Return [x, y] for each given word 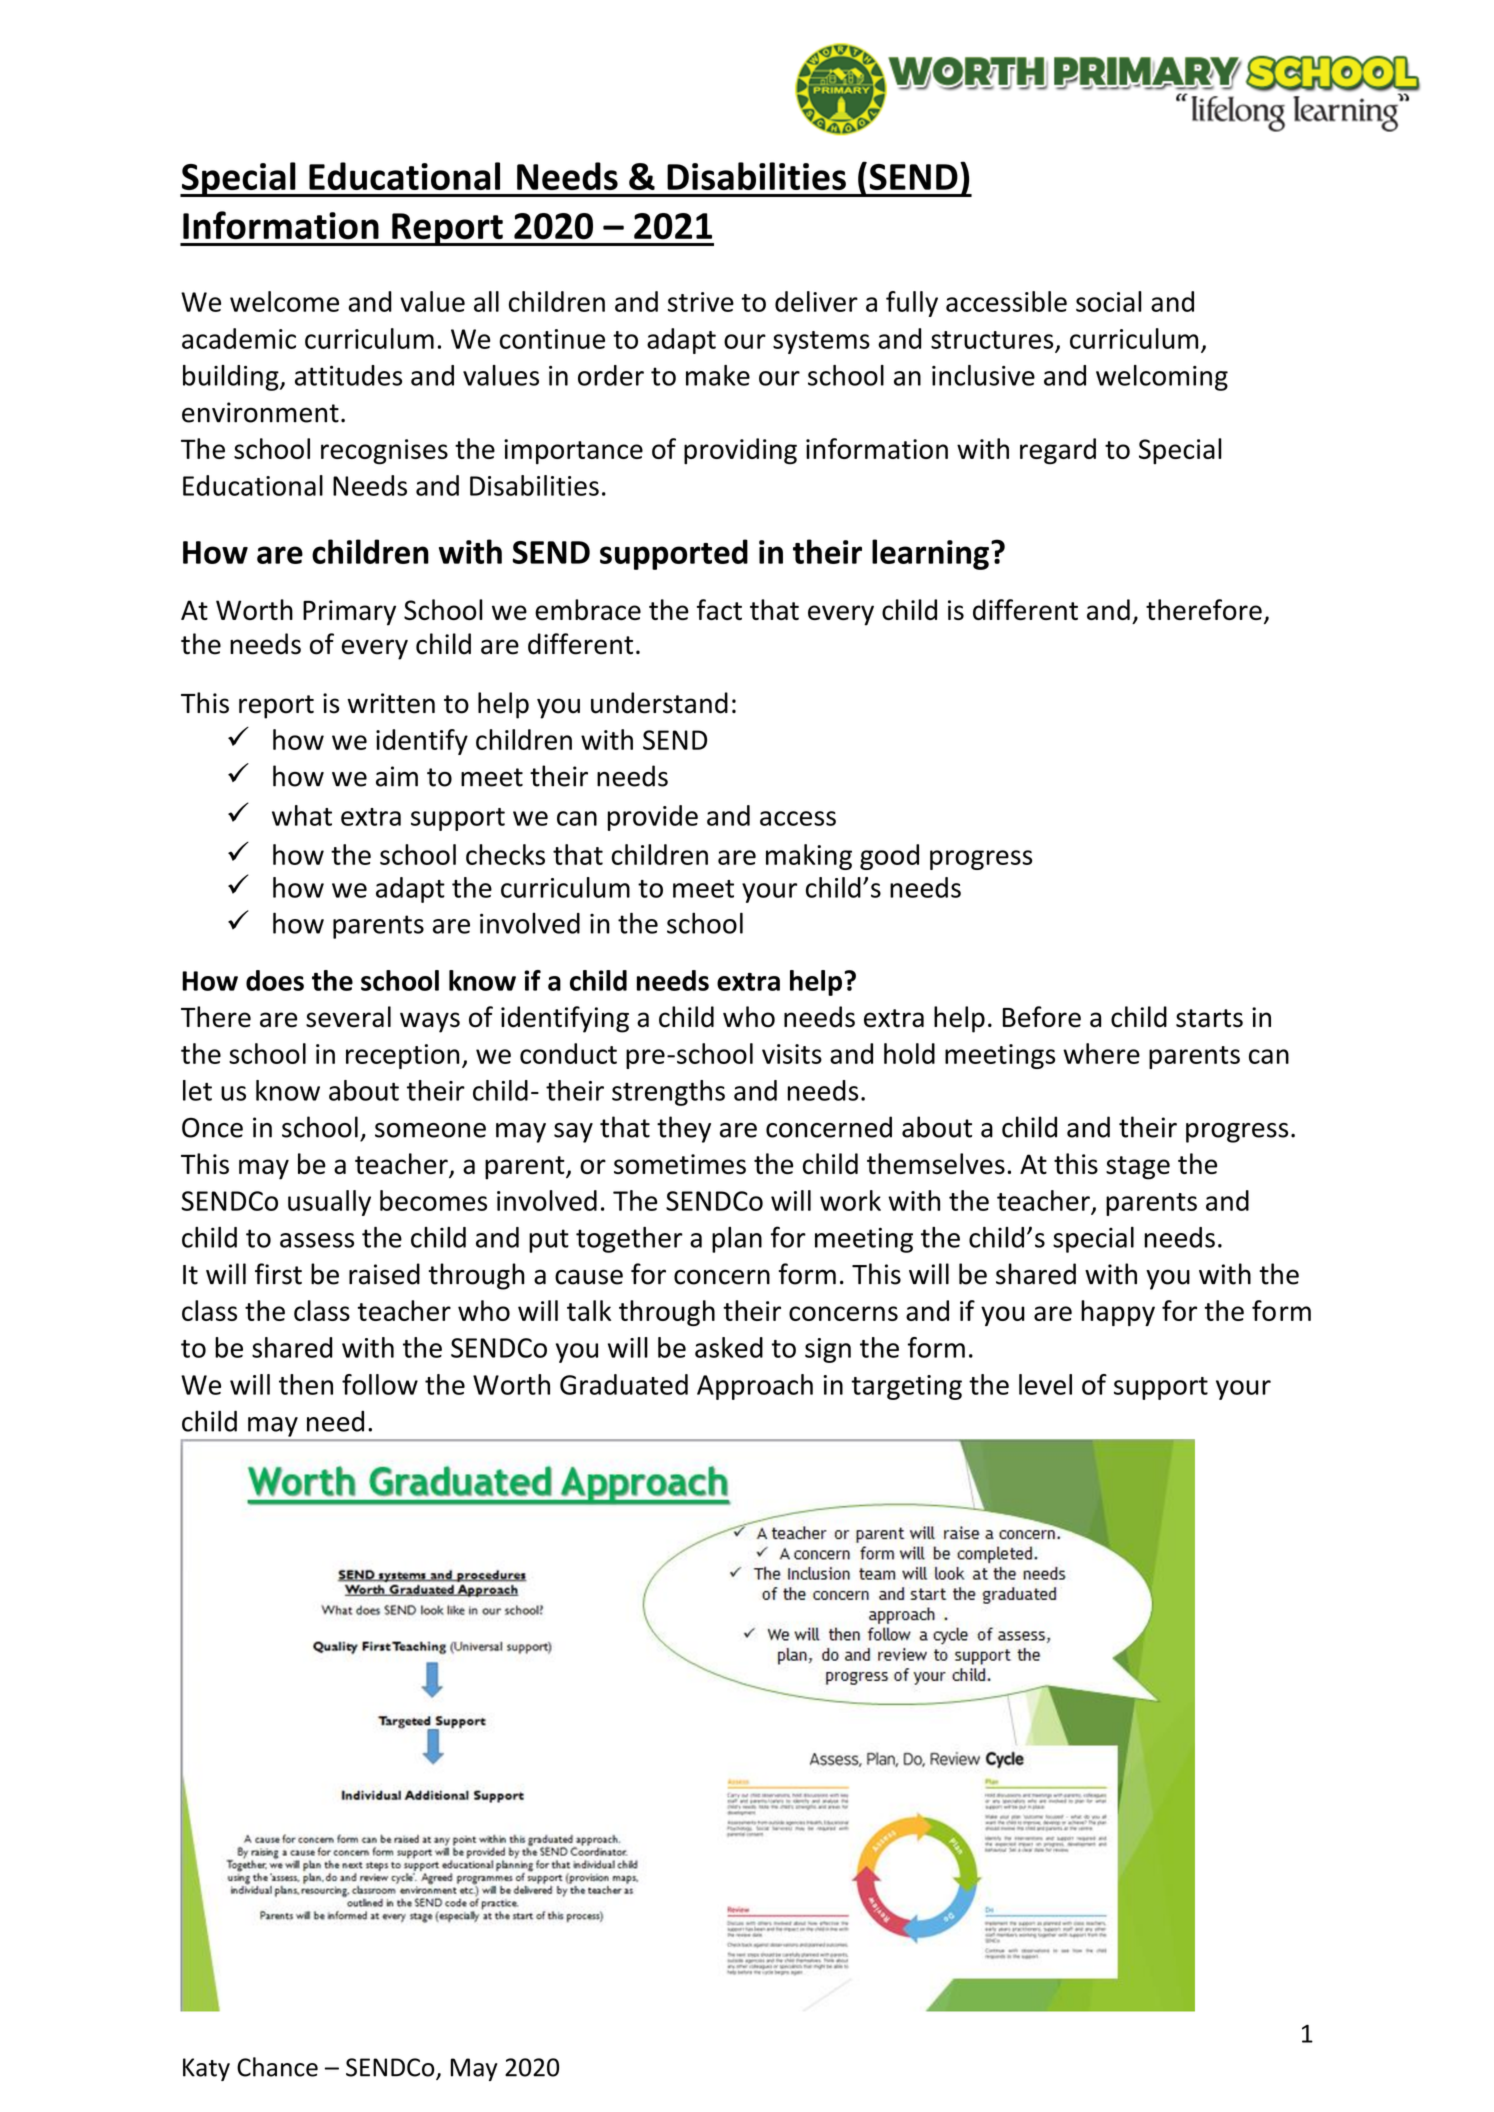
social [1109, 301]
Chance [277, 2067]
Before [1042, 1017]
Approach [755, 1387]
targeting [906, 1387]
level [1045, 1384]
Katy [206, 2069]
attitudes [348, 375]
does [275, 980]
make [718, 375]
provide [653, 818]
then [306, 1384]
